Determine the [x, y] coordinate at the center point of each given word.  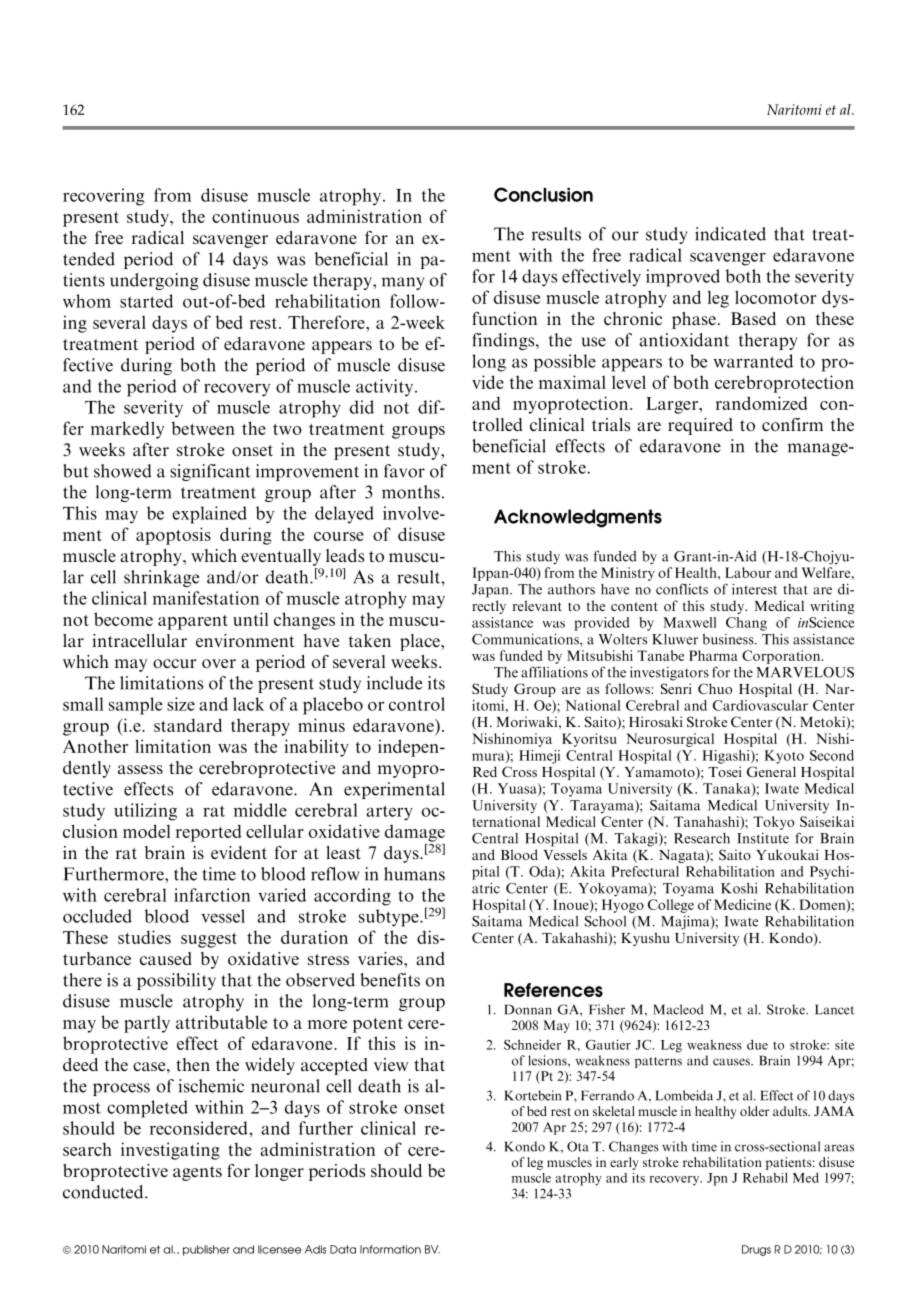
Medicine [742, 904]
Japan [491, 591]
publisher [206, 1250]
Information [390, 1249]
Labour [748, 572]
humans [414, 874]
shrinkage [161, 578]
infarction [212, 895]
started [146, 301]
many [403, 283]
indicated [730, 234]
